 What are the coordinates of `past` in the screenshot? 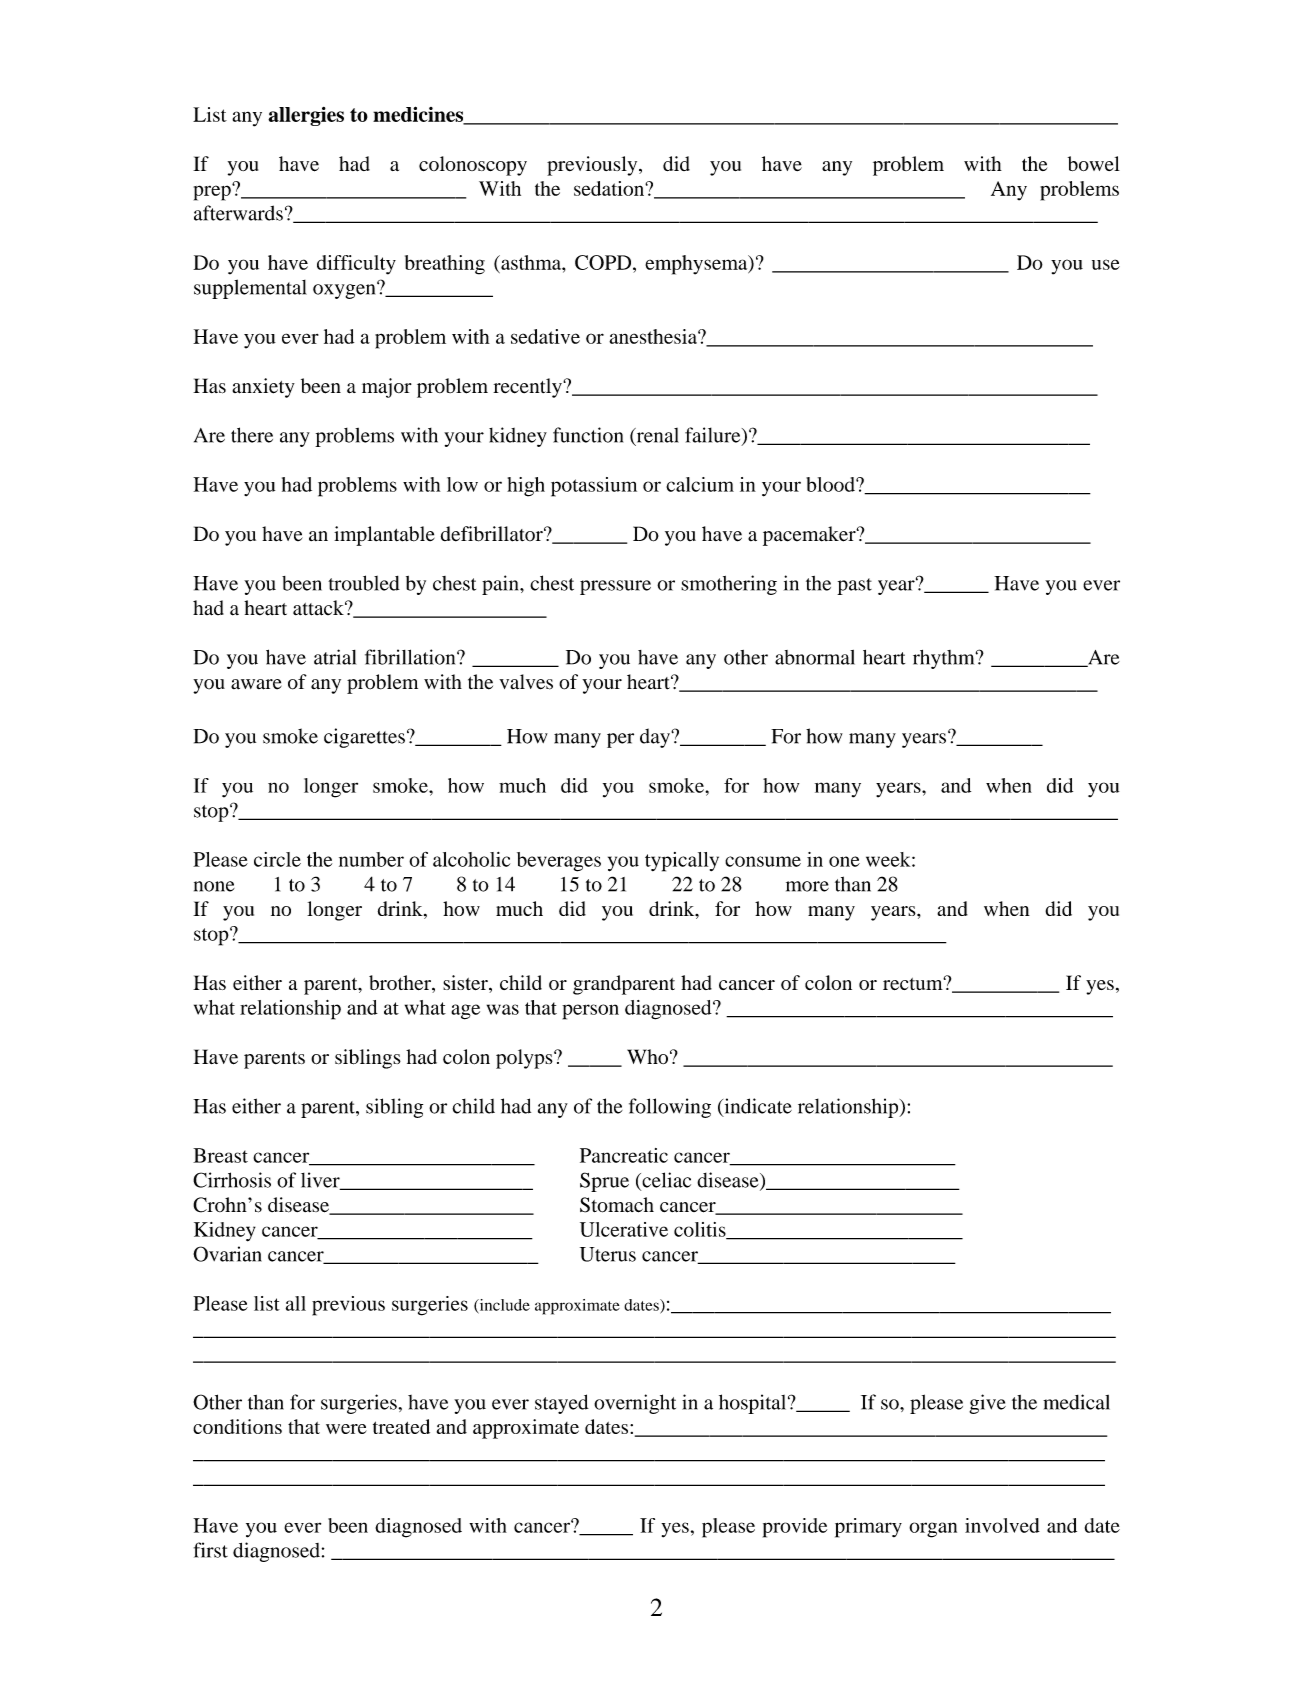 It's located at (854, 586).
